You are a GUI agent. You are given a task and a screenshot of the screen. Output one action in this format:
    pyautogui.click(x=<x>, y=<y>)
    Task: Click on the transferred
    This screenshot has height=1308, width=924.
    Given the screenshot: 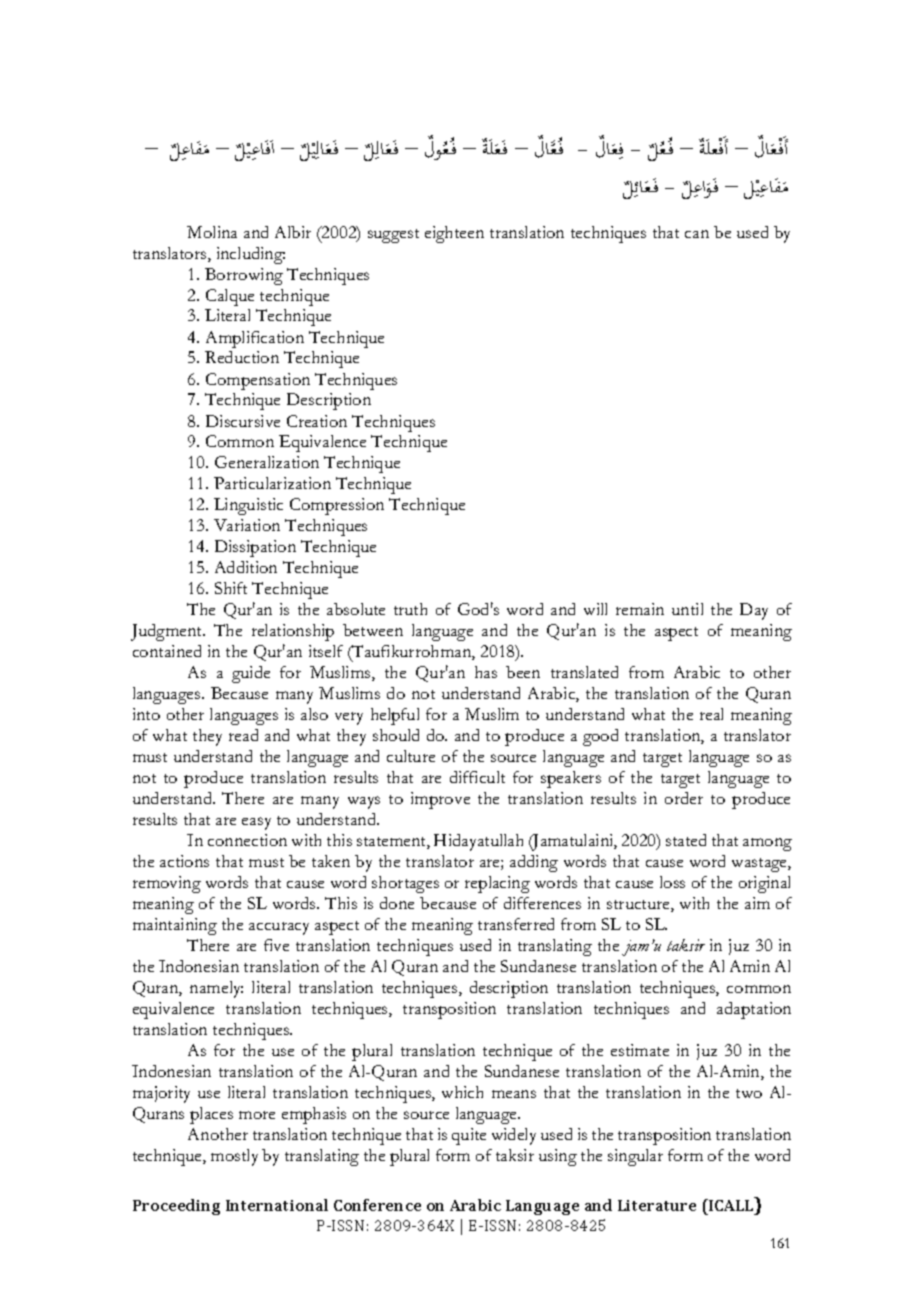 What is the action you would take?
    pyautogui.click(x=516, y=924)
